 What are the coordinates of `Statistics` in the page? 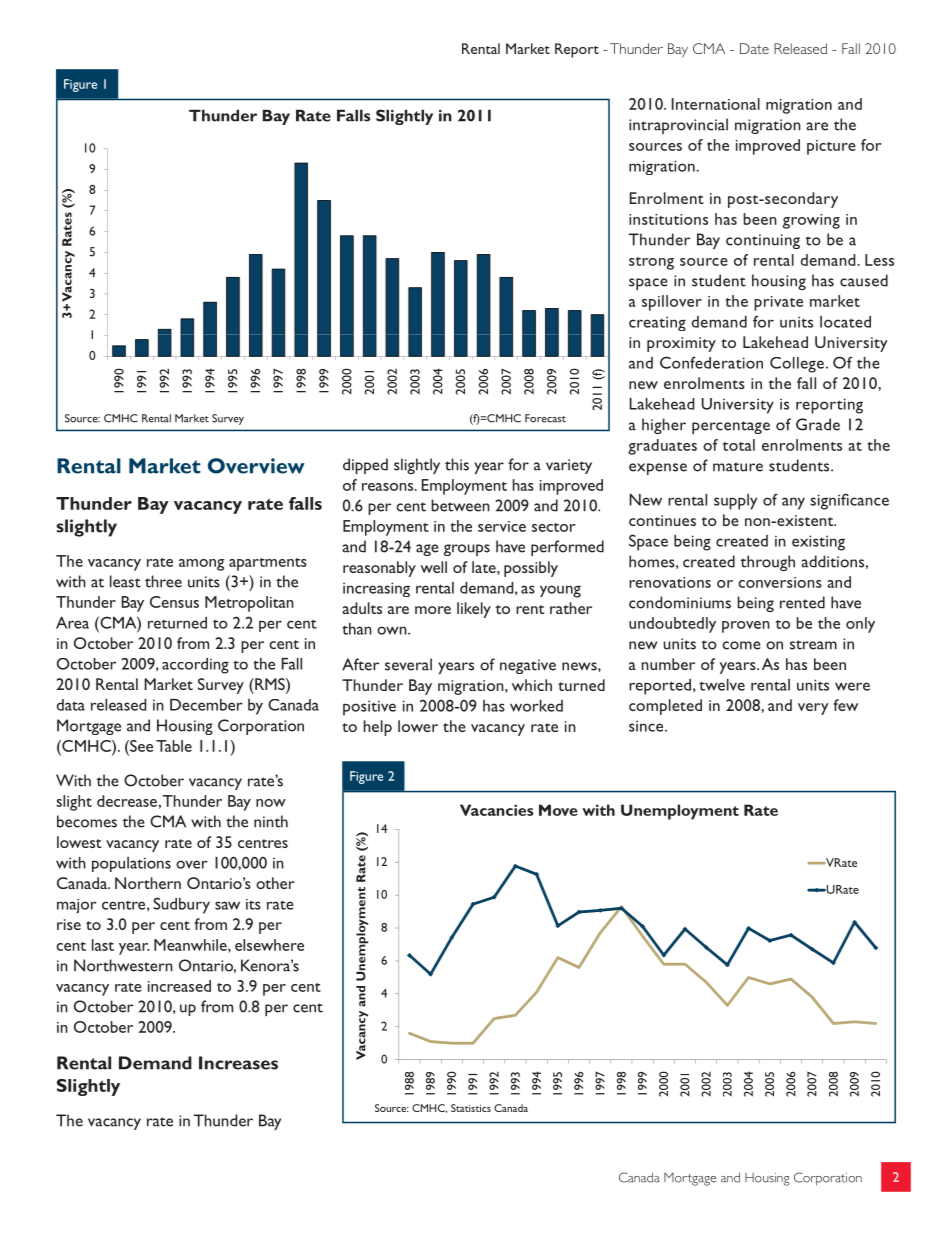 It's located at (471, 1108).
